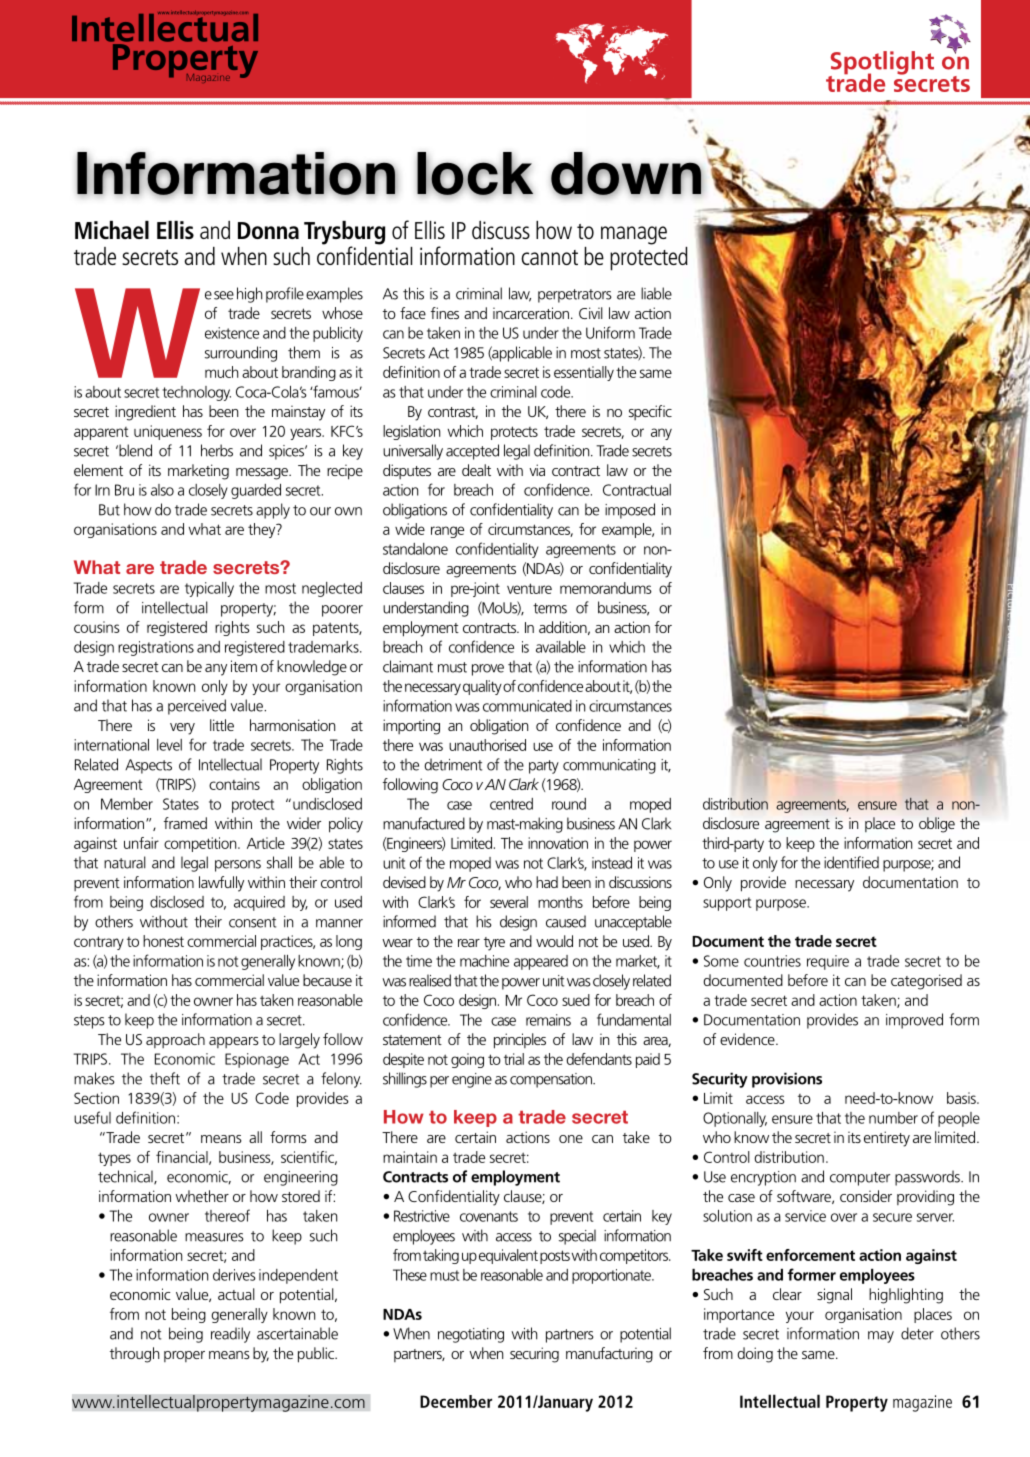 Image resolution: width=1030 pixels, height=1457 pixels. What do you see at coordinates (650, 412) in the document?
I see `specific` at bounding box center [650, 412].
